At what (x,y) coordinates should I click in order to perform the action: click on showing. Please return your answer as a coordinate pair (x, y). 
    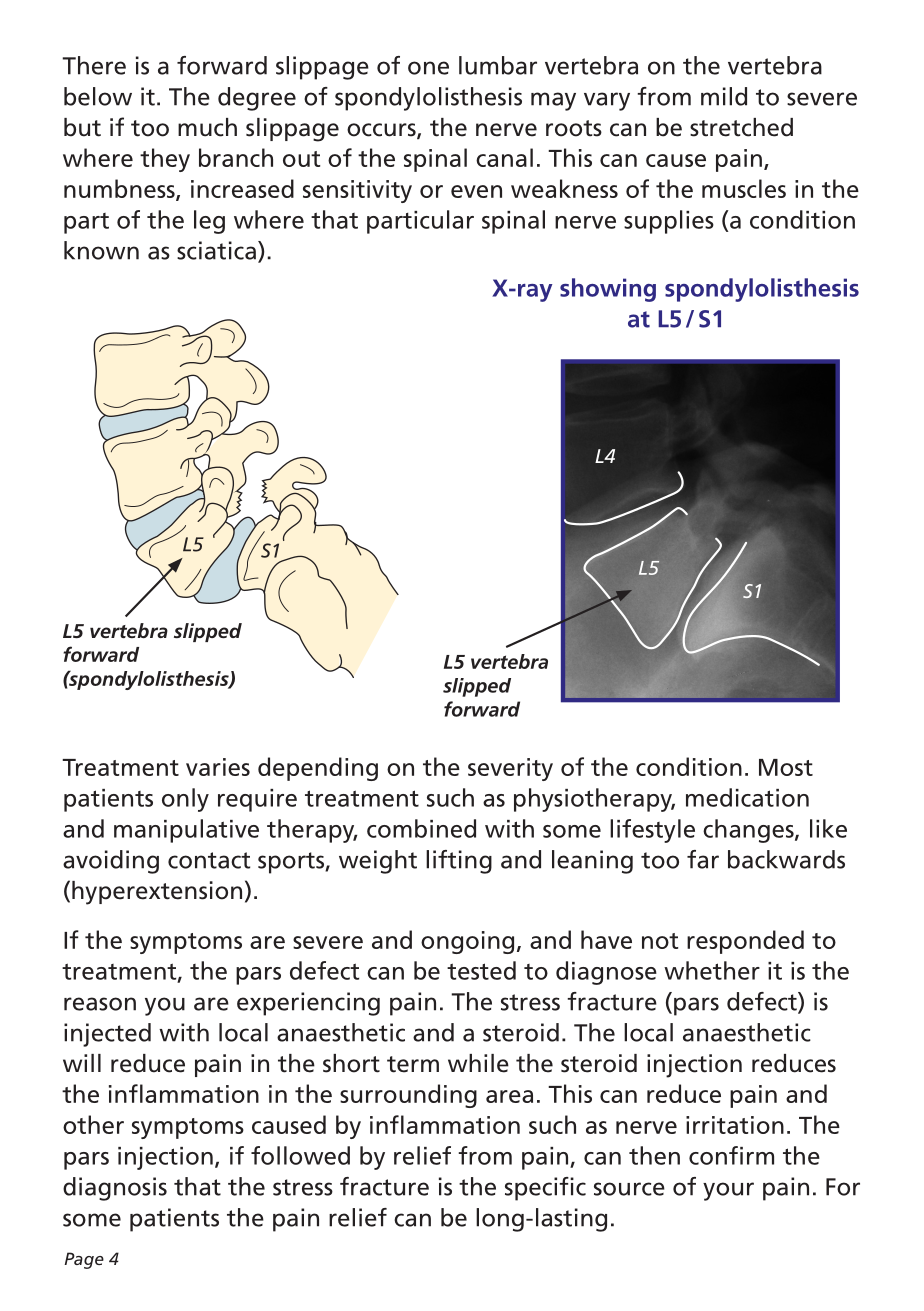
    Looking at the image, I should click on (608, 290).
